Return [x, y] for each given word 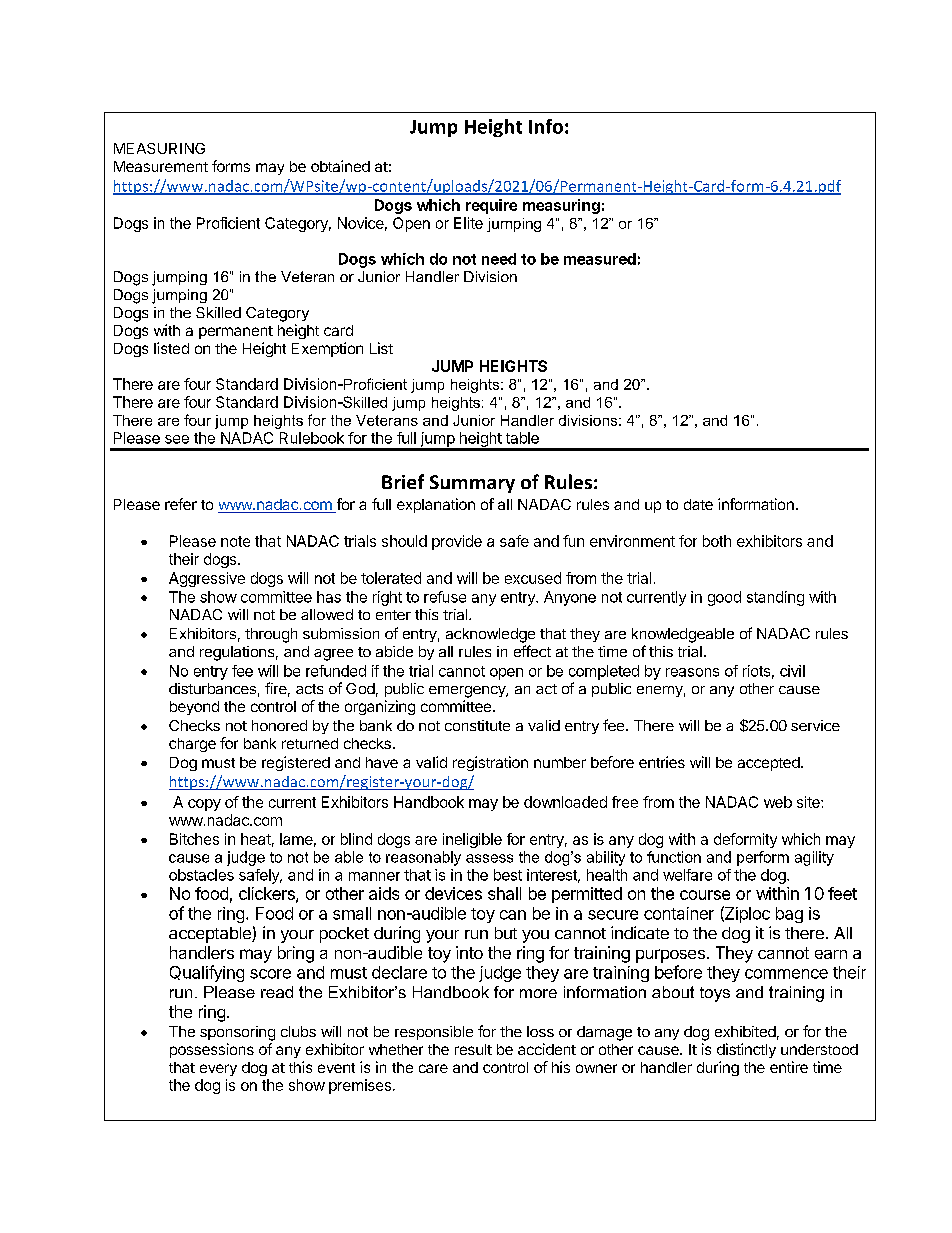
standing [775, 598]
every [218, 1070]
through [271, 635]
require [491, 206]
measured [600, 259]
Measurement [161, 166]
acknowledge [490, 635]
